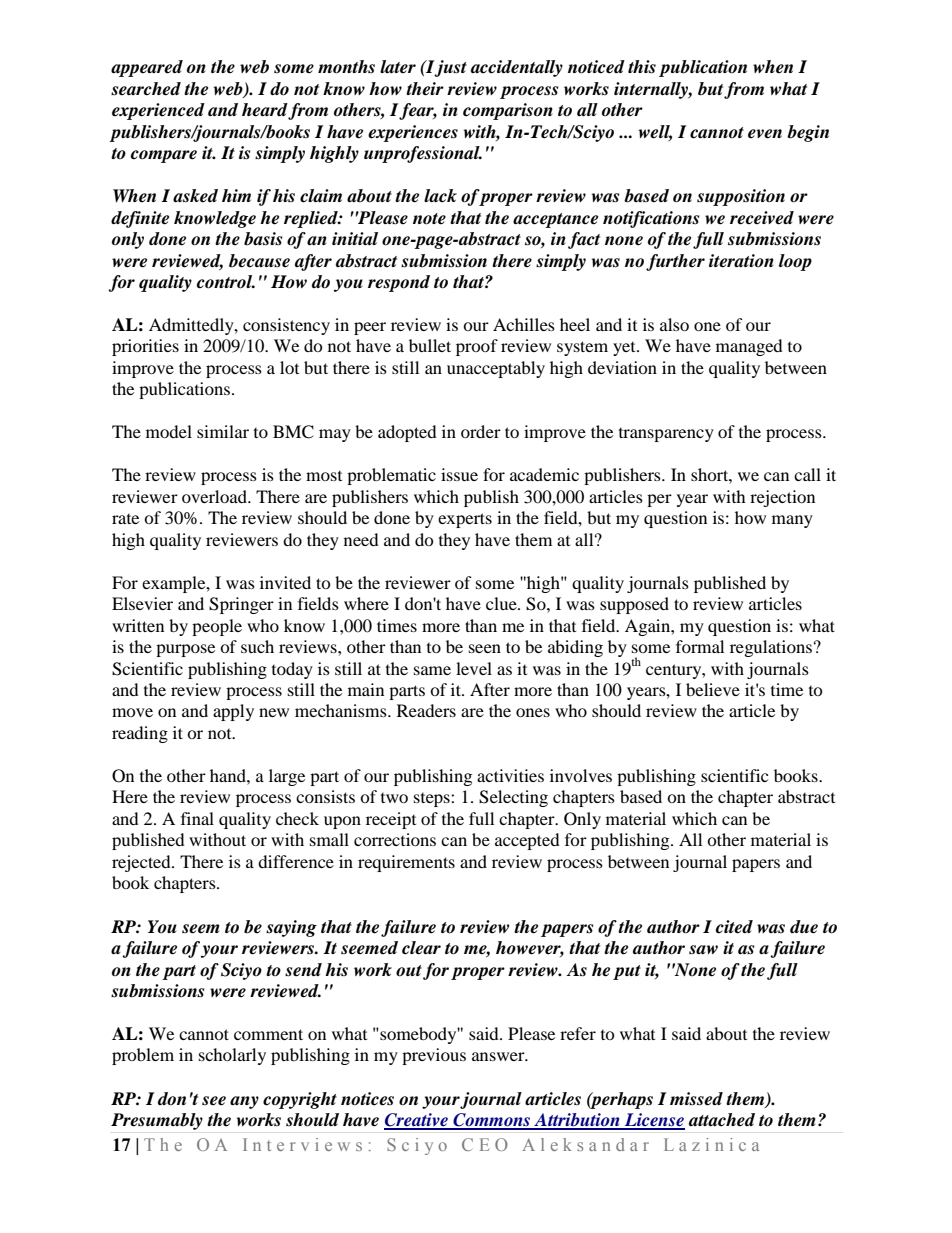 The width and height of the image is (952, 1233). I want to click on Springer, so click(241, 605).
